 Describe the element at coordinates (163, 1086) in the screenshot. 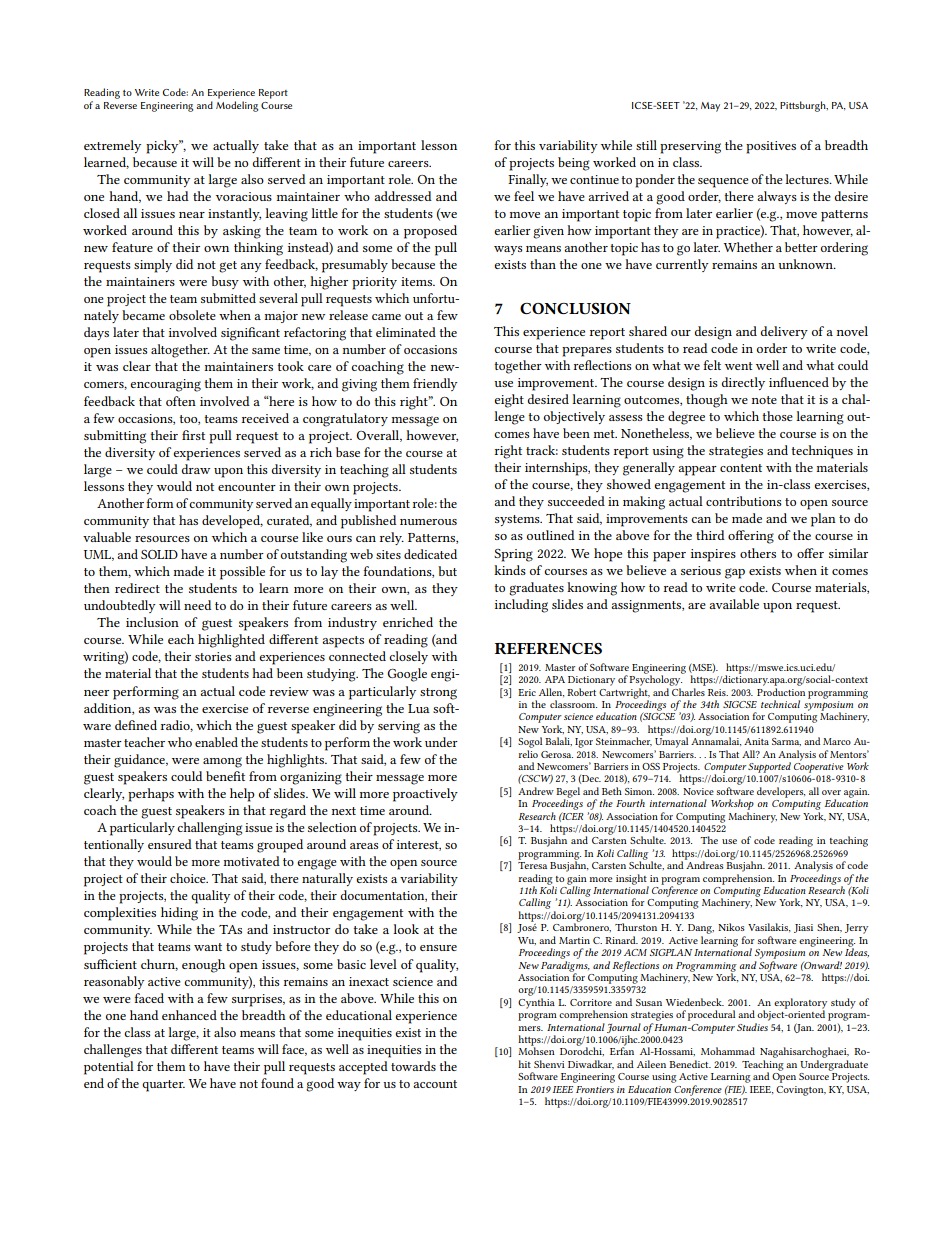

I see `quarter` at that location.
